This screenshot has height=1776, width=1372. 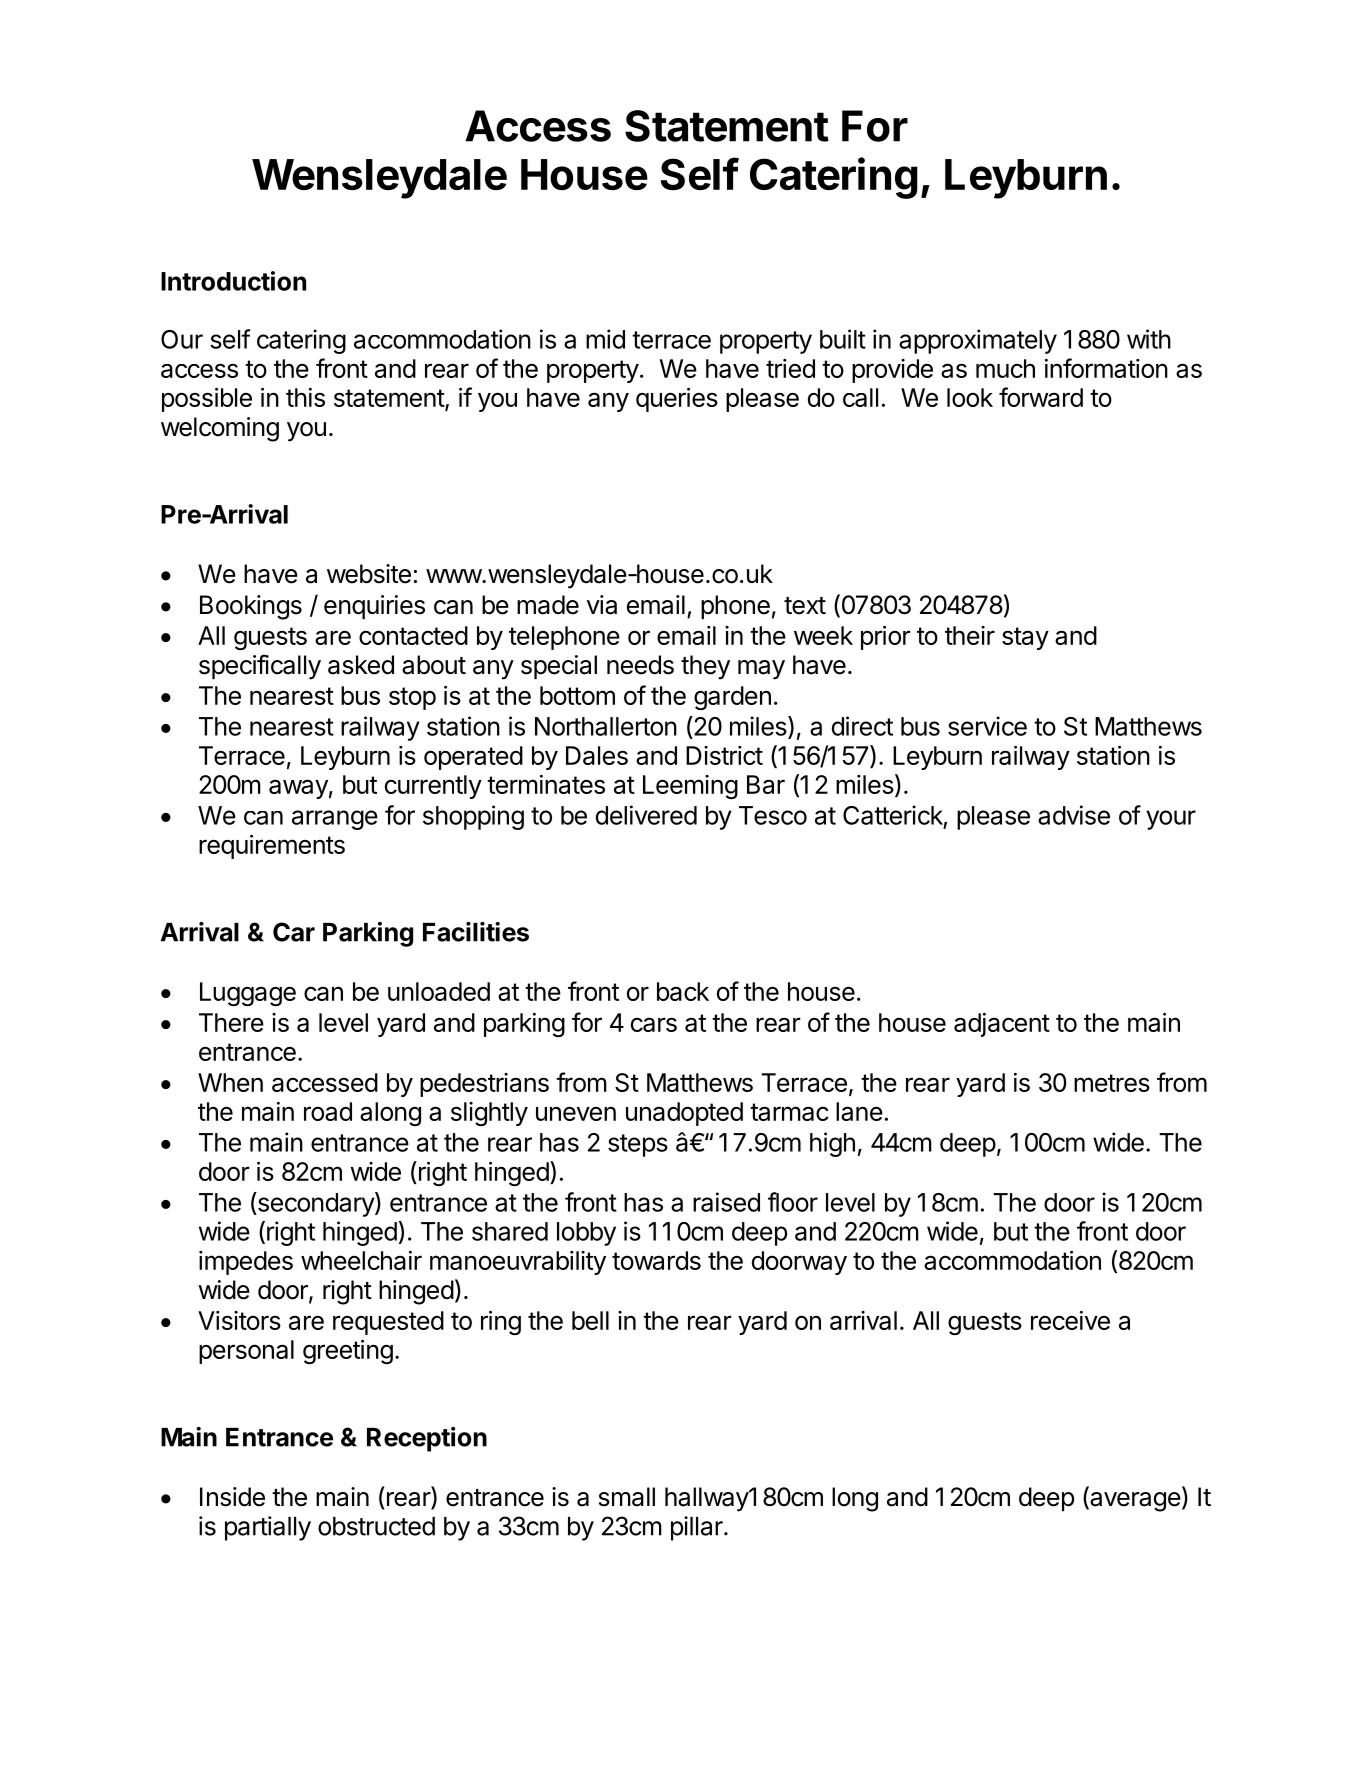 What do you see at coordinates (1025, 638) in the screenshot?
I see `stay` at bounding box center [1025, 638].
